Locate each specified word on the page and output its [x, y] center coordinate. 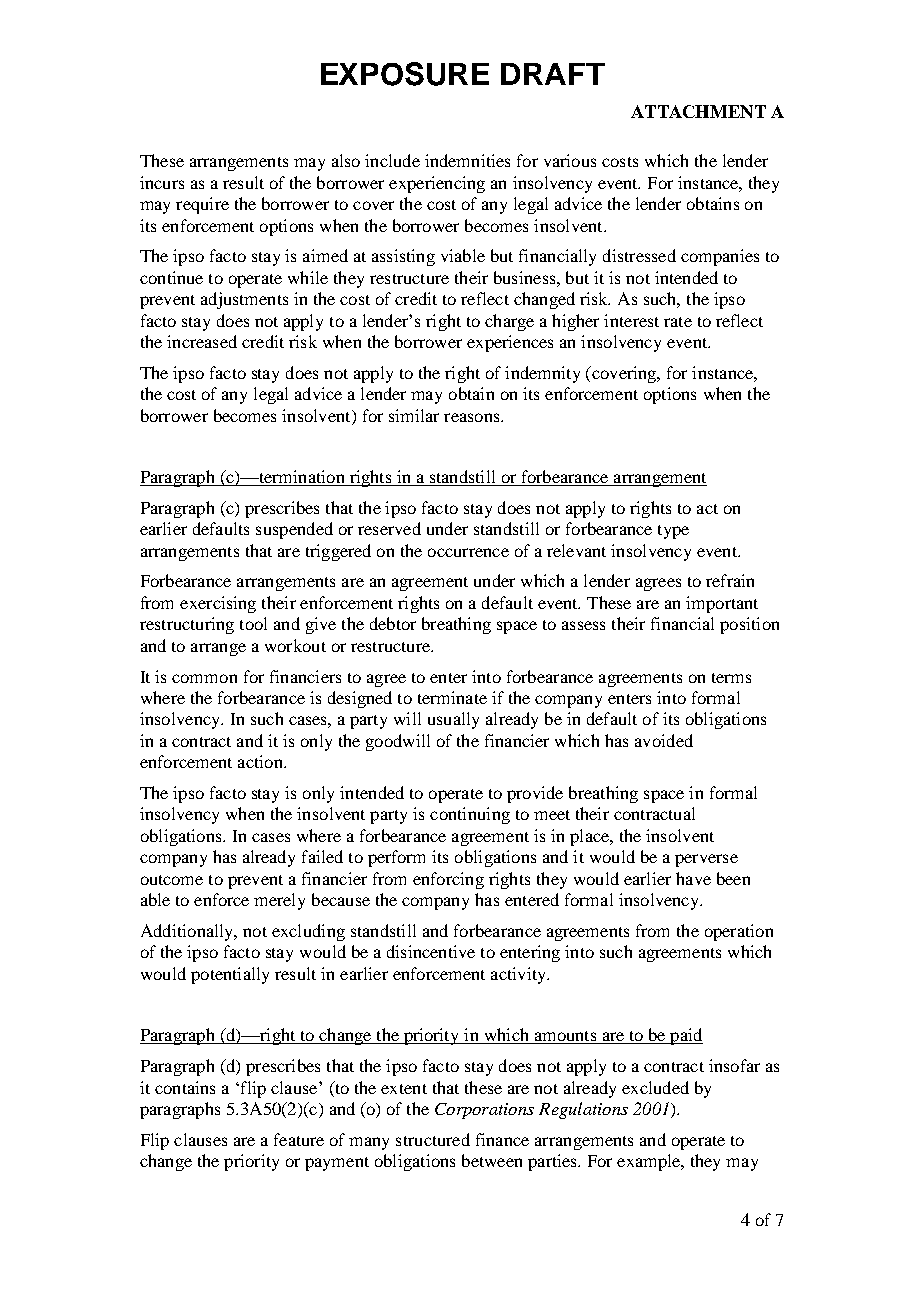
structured [433, 1139]
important [722, 604]
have [693, 878]
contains [185, 1087]
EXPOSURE [405, 74]
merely [279, 901]
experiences [510, 343]
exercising [218, 604]
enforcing [448, 880]
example [650, 1162]
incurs [162, 182]
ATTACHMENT [698, 111]
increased [202, 341]
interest [631, 320]
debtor [393, 623]
